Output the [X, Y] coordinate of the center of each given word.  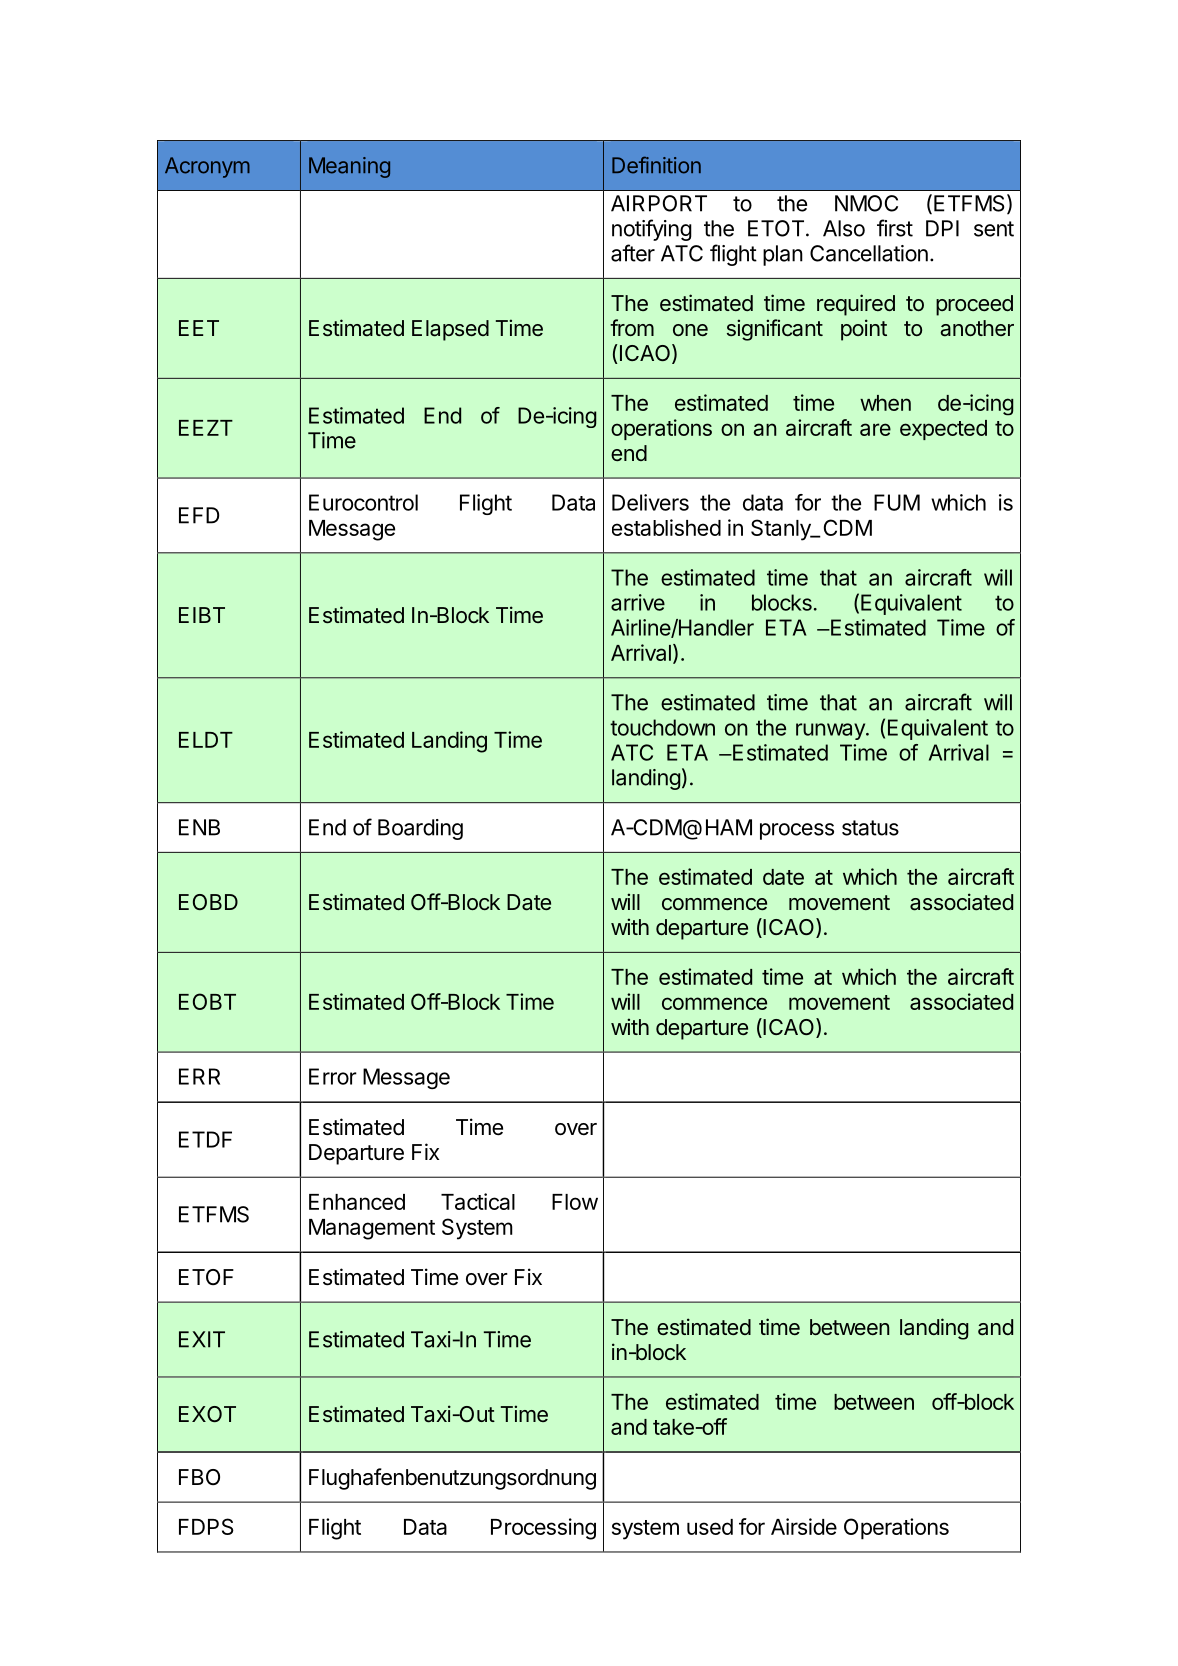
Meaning [349, 167]
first [895, 228]
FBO [199, 1477]
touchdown [662, 727]
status [870, 828]
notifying [652, 230]
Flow [575, 1202]
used [710, 1527]
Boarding [420, 829]
